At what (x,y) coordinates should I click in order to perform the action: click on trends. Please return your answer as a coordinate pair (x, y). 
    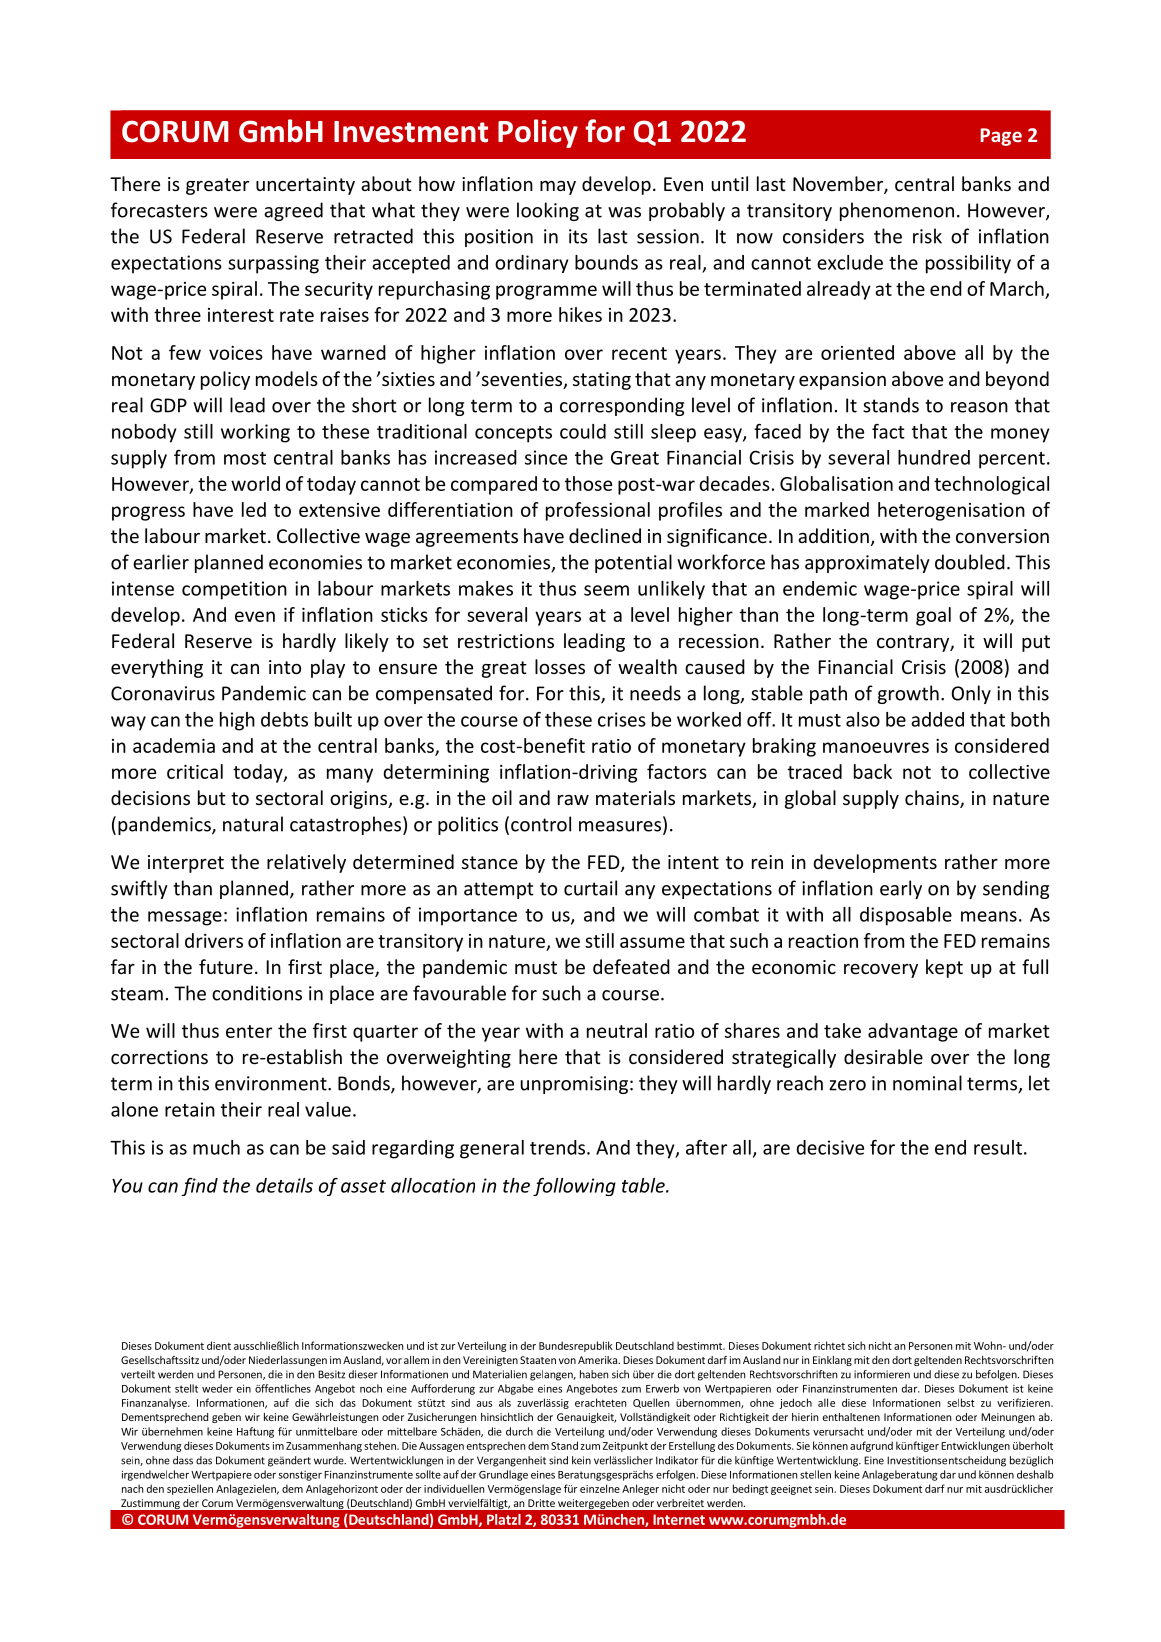
    Looking at the image, I should click on (557, 1147).
